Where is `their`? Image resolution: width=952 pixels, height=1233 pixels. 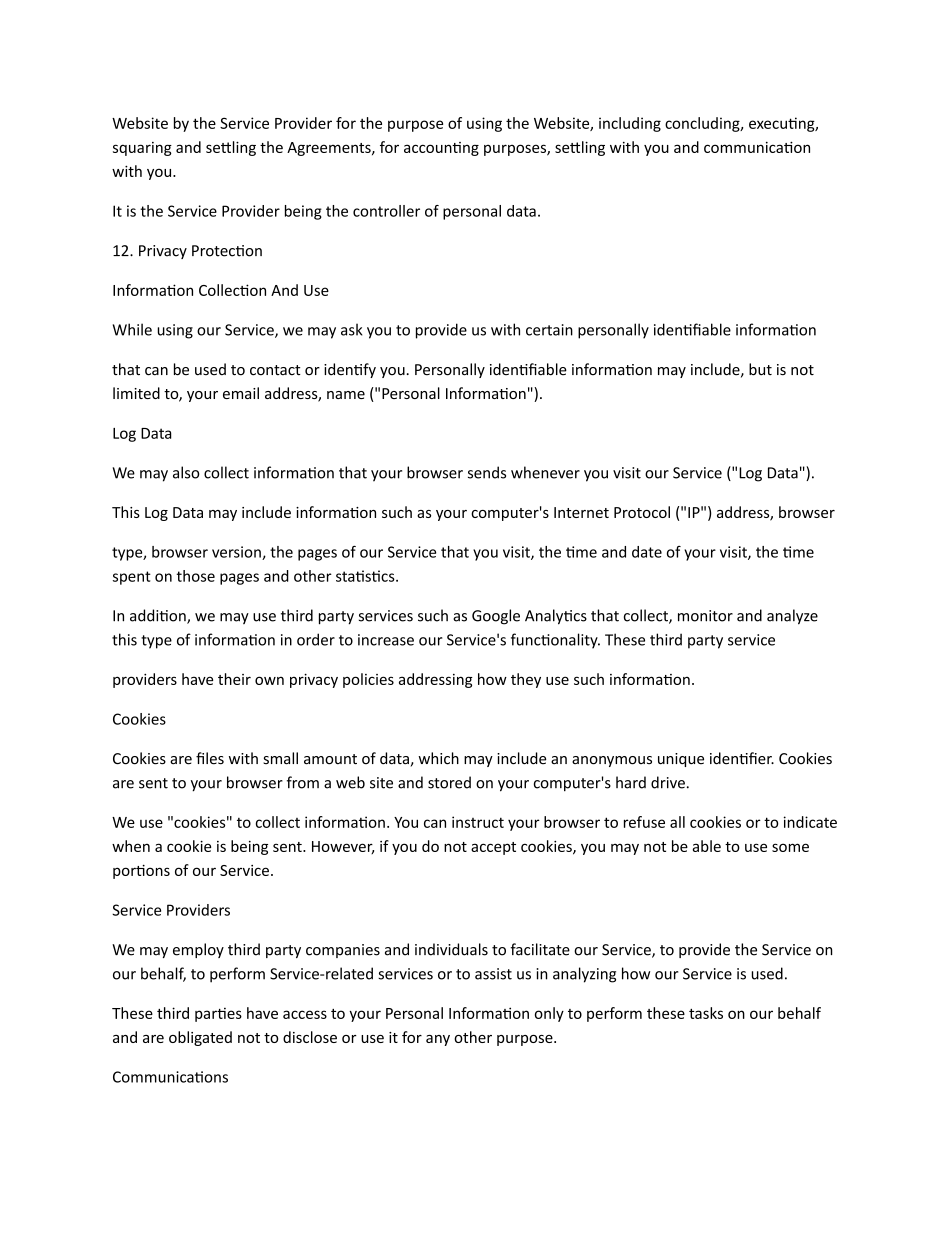
their is located at coordinates (234, 679).
